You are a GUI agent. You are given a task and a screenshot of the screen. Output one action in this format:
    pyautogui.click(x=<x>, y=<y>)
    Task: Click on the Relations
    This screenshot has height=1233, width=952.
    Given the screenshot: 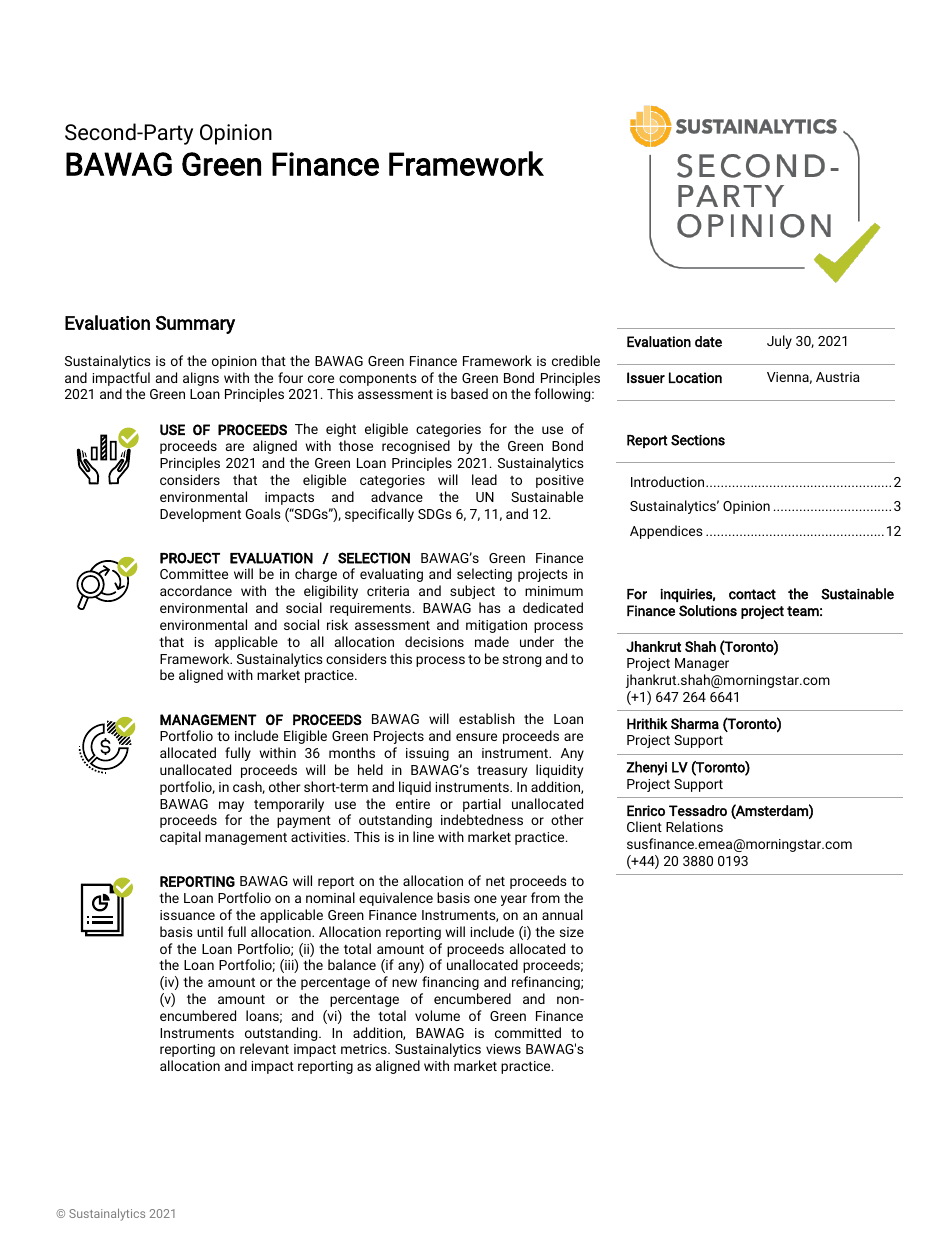 What is the action you would take?
    pyautogui.click(x=694, y=826)
